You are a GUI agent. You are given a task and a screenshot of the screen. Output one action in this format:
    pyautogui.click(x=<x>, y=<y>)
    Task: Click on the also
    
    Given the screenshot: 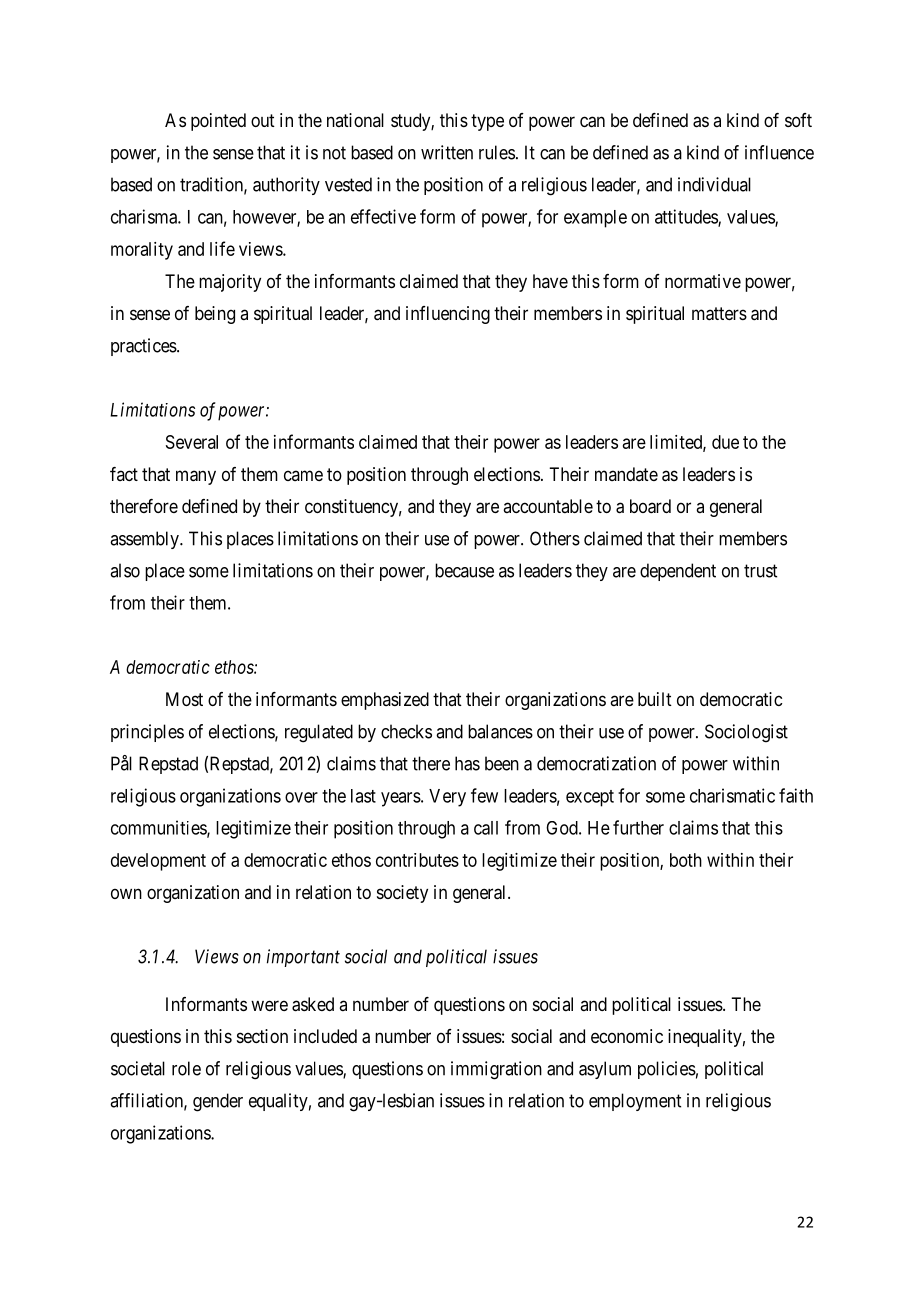 What is the action you would take?
    pyautogui.click(x=125, y=570)
